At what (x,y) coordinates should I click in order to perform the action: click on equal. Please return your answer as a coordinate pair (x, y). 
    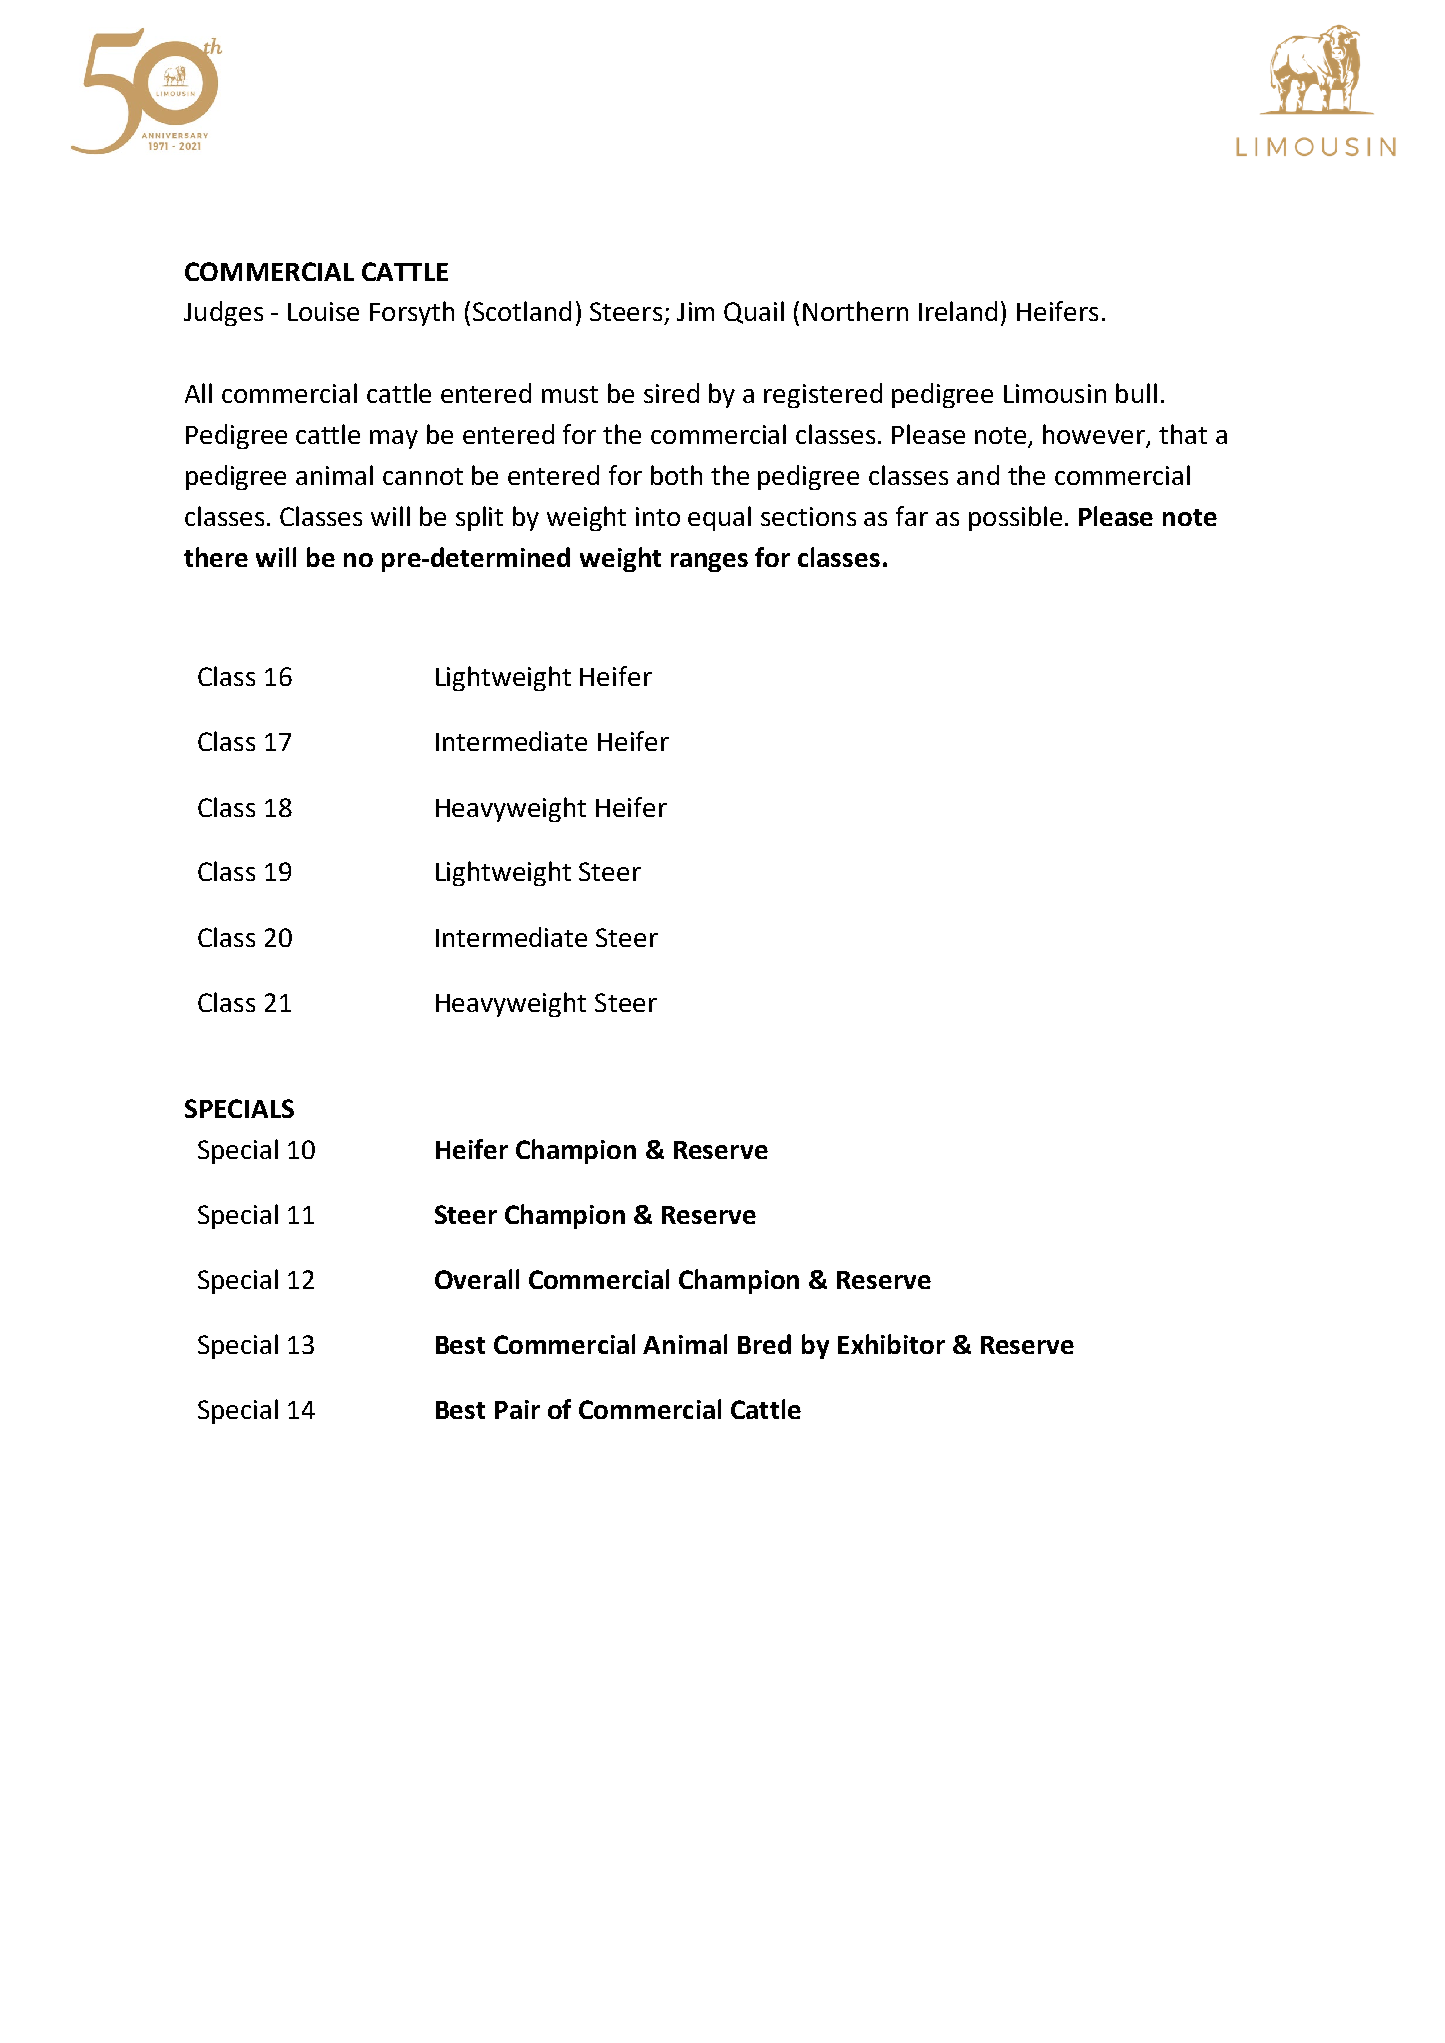
    Looking at the image, I should click on (719, 518).
